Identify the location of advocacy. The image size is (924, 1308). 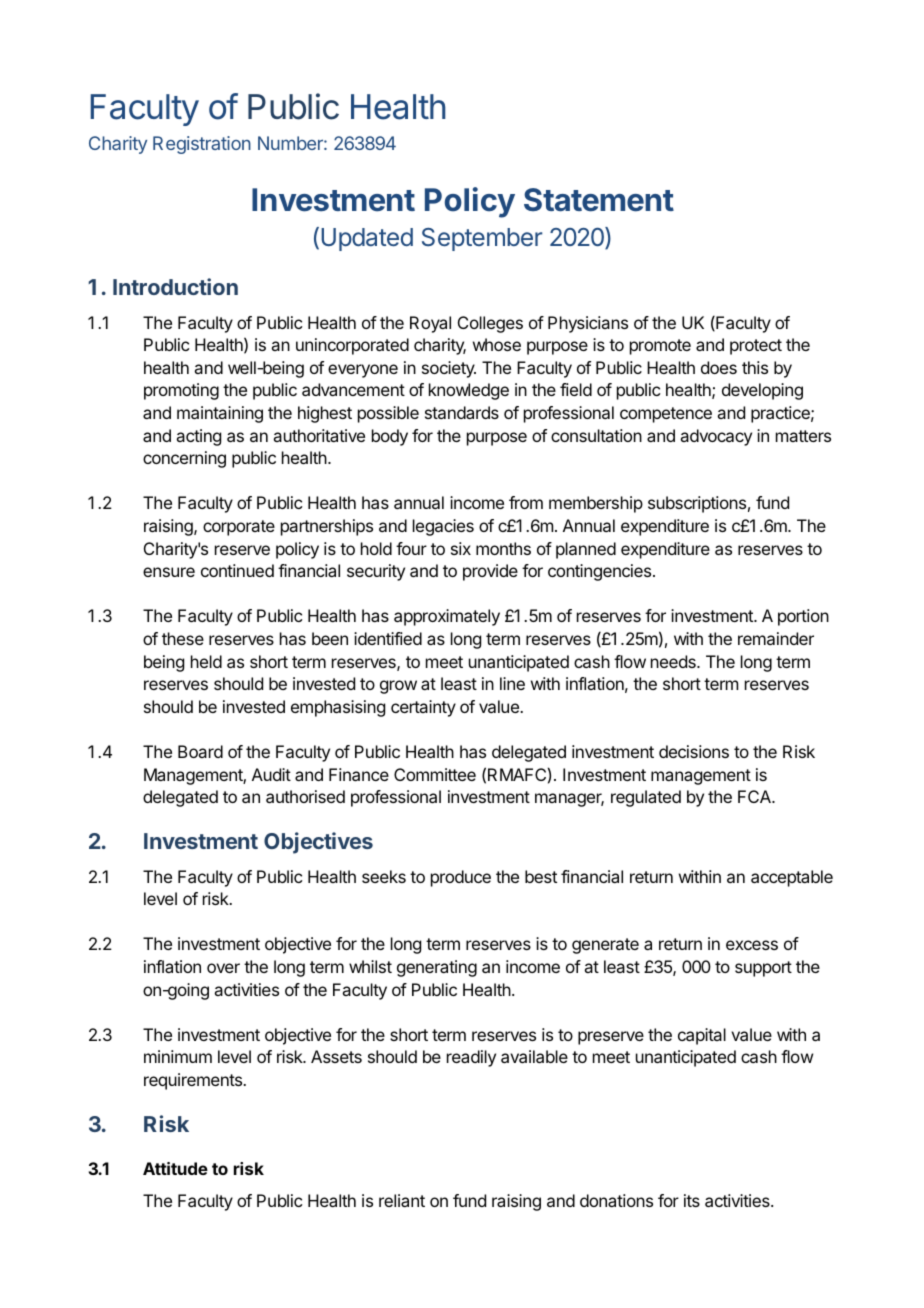
(716, 437).
